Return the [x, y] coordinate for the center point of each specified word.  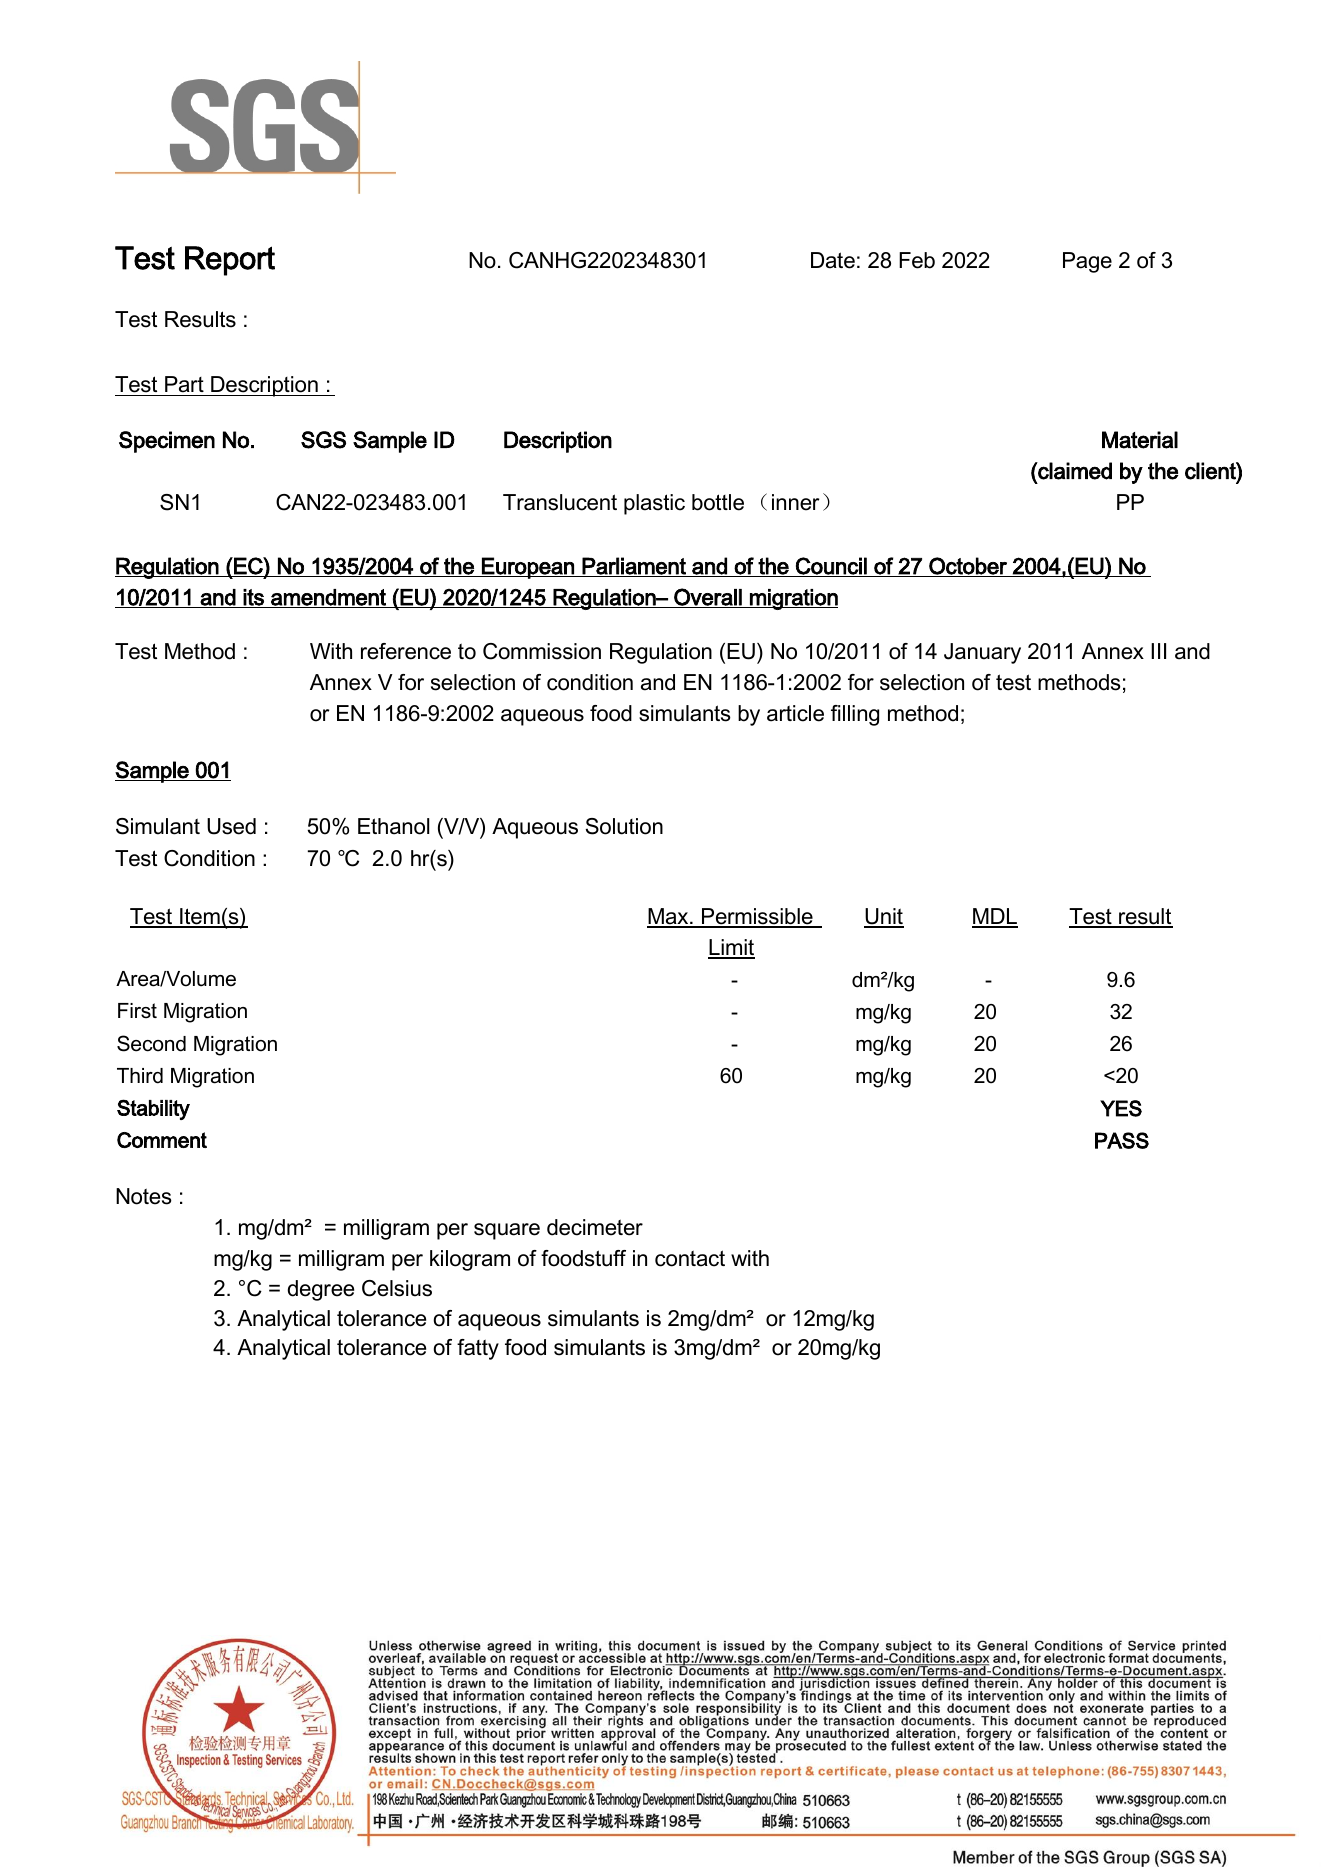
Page [1087, 262]
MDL [995, 917]
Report [230, 261]
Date [833, 260]
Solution [624, 826]
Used [231, 826]
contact [690, 1258]
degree [321, 1290]
